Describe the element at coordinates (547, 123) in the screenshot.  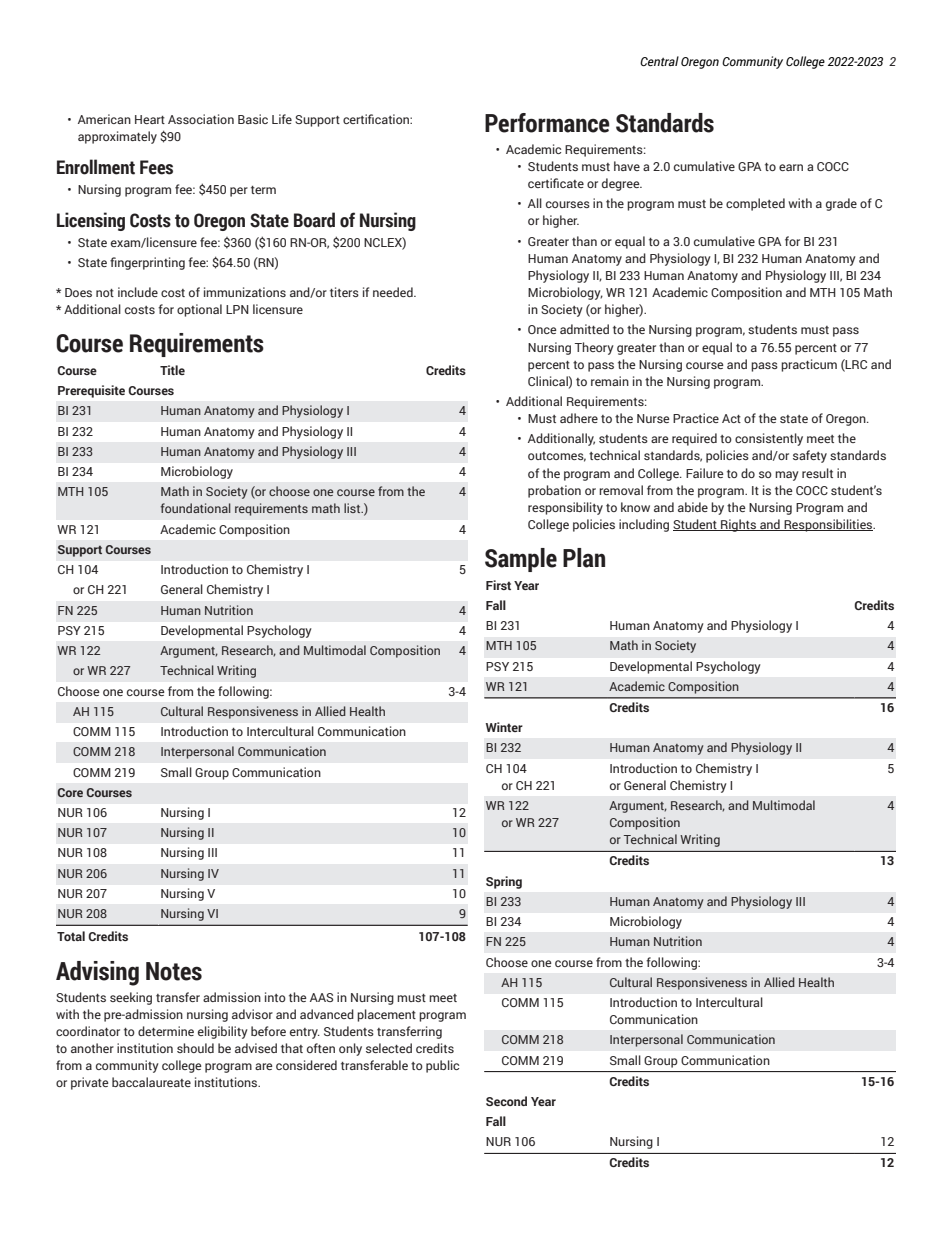
I see `Performance` at that location.
